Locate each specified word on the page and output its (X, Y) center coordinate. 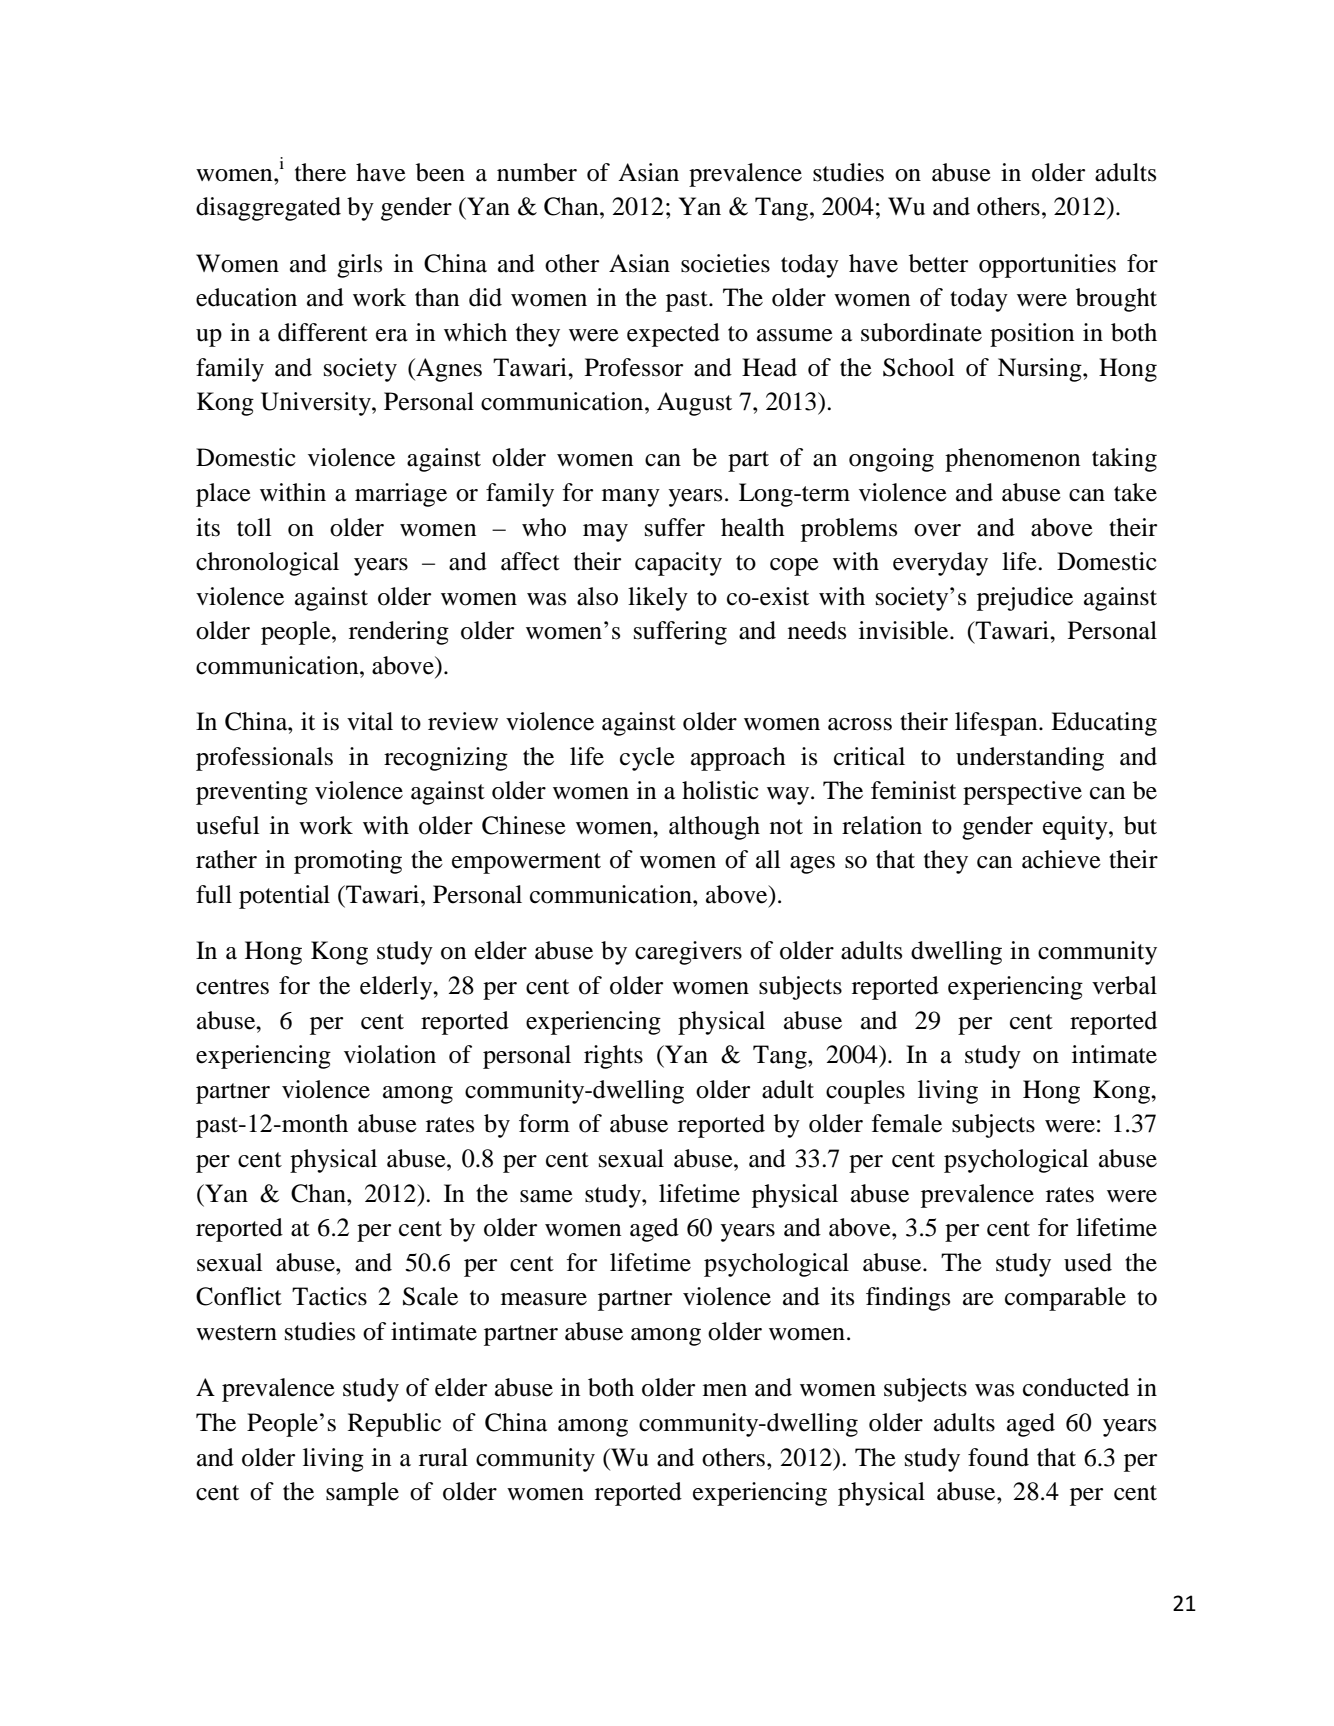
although (714, 828)
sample (362, 1494)
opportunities (1047, 266)
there (320, 172)
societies (725, 263)
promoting (348, 862)
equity (1076, 828)
